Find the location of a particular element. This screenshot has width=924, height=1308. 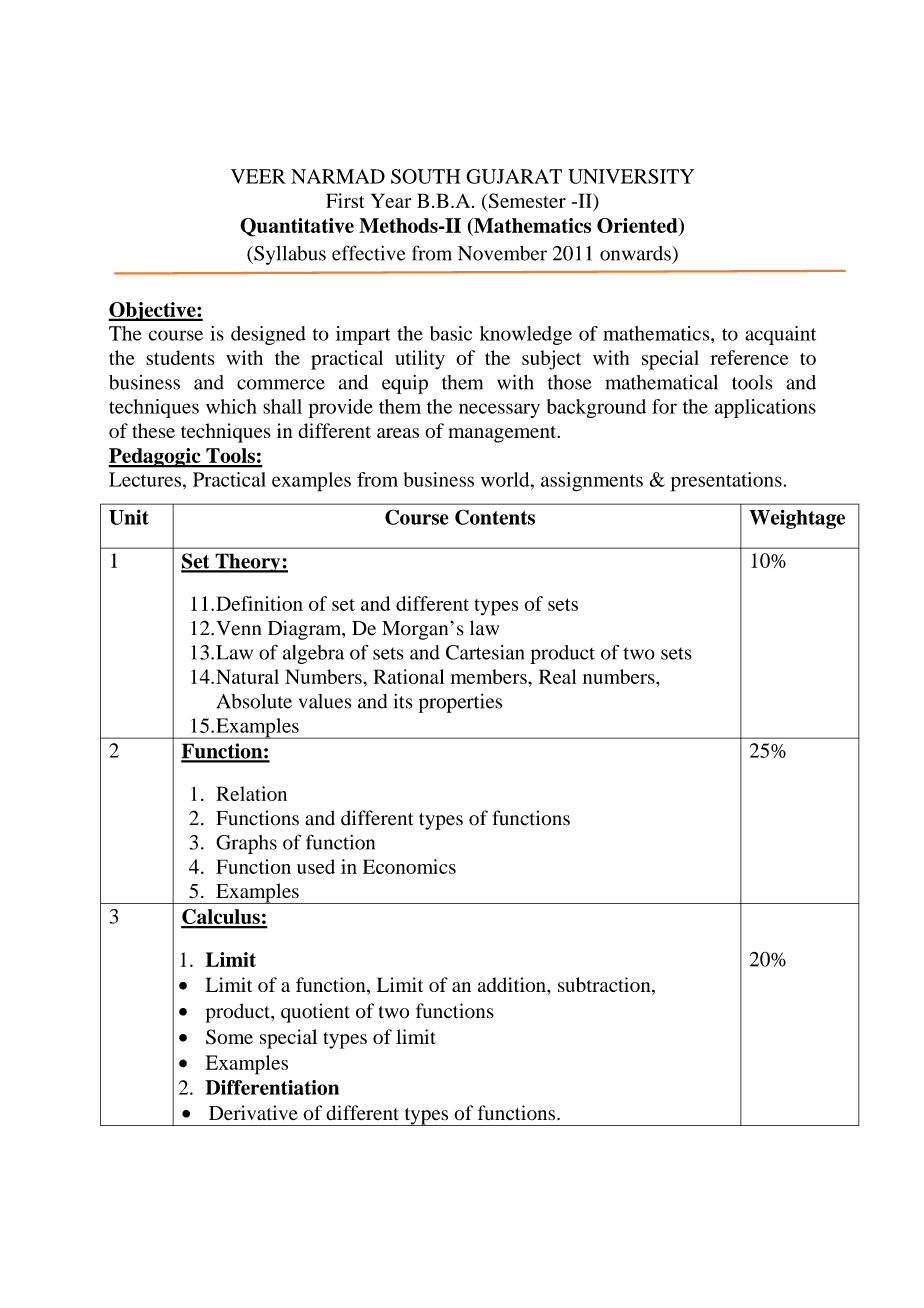

for is located at coordinates (664, 406).
